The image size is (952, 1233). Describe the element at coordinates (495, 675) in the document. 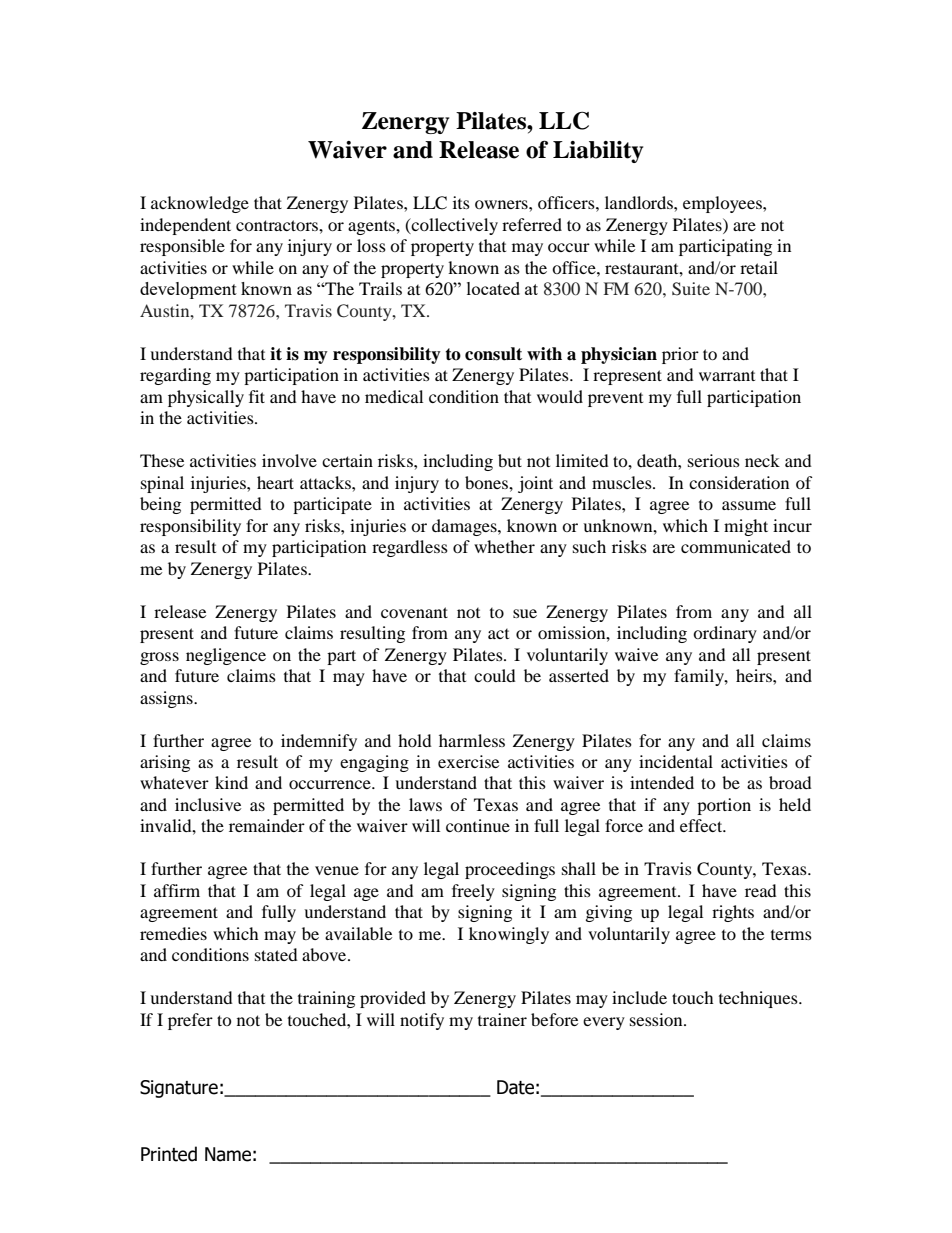

I see `could` at that location.
